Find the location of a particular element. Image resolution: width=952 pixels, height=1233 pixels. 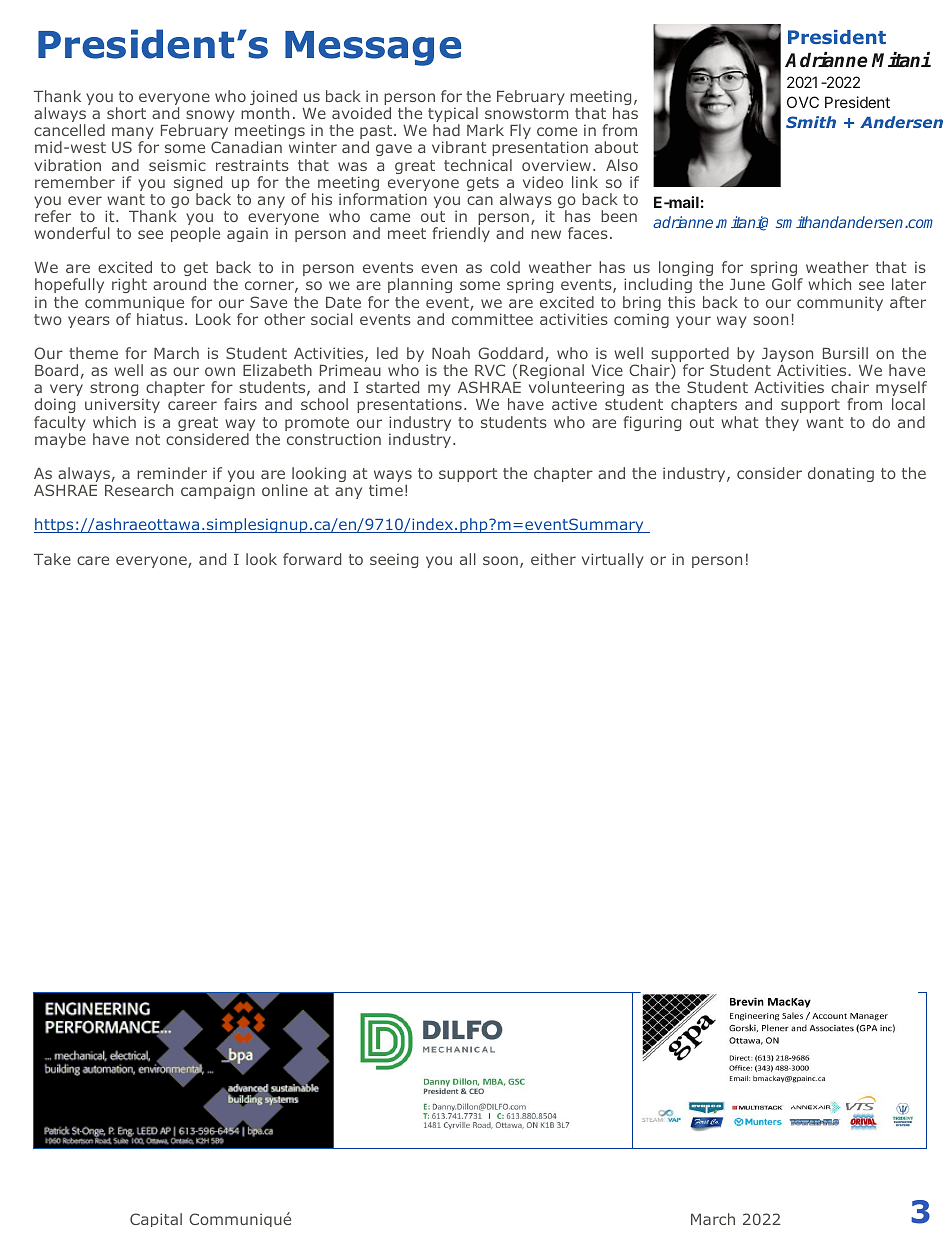

virtually is located at coordinates (613, 560).
